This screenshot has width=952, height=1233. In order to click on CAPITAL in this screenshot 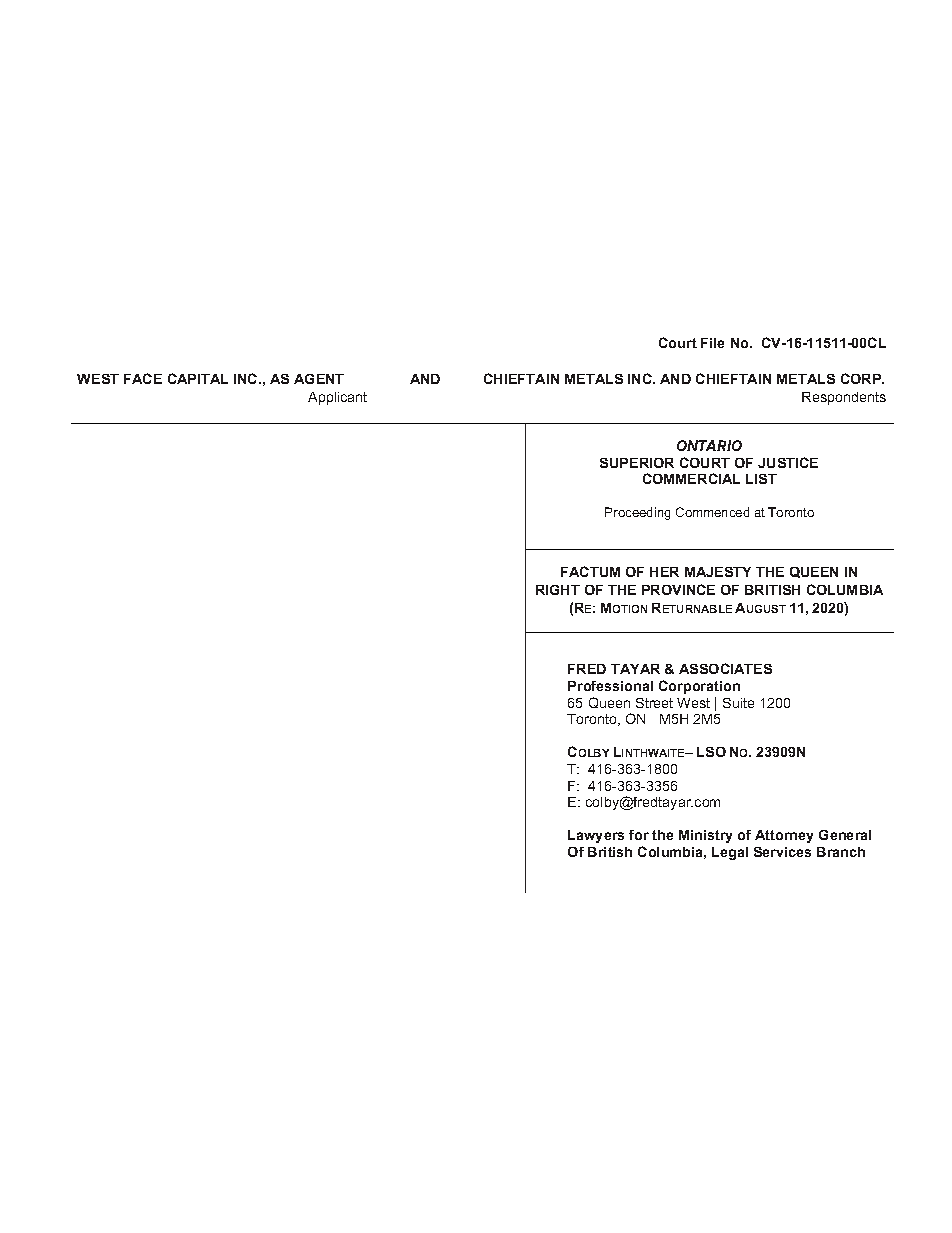, I will do `click(198, 378)`.
